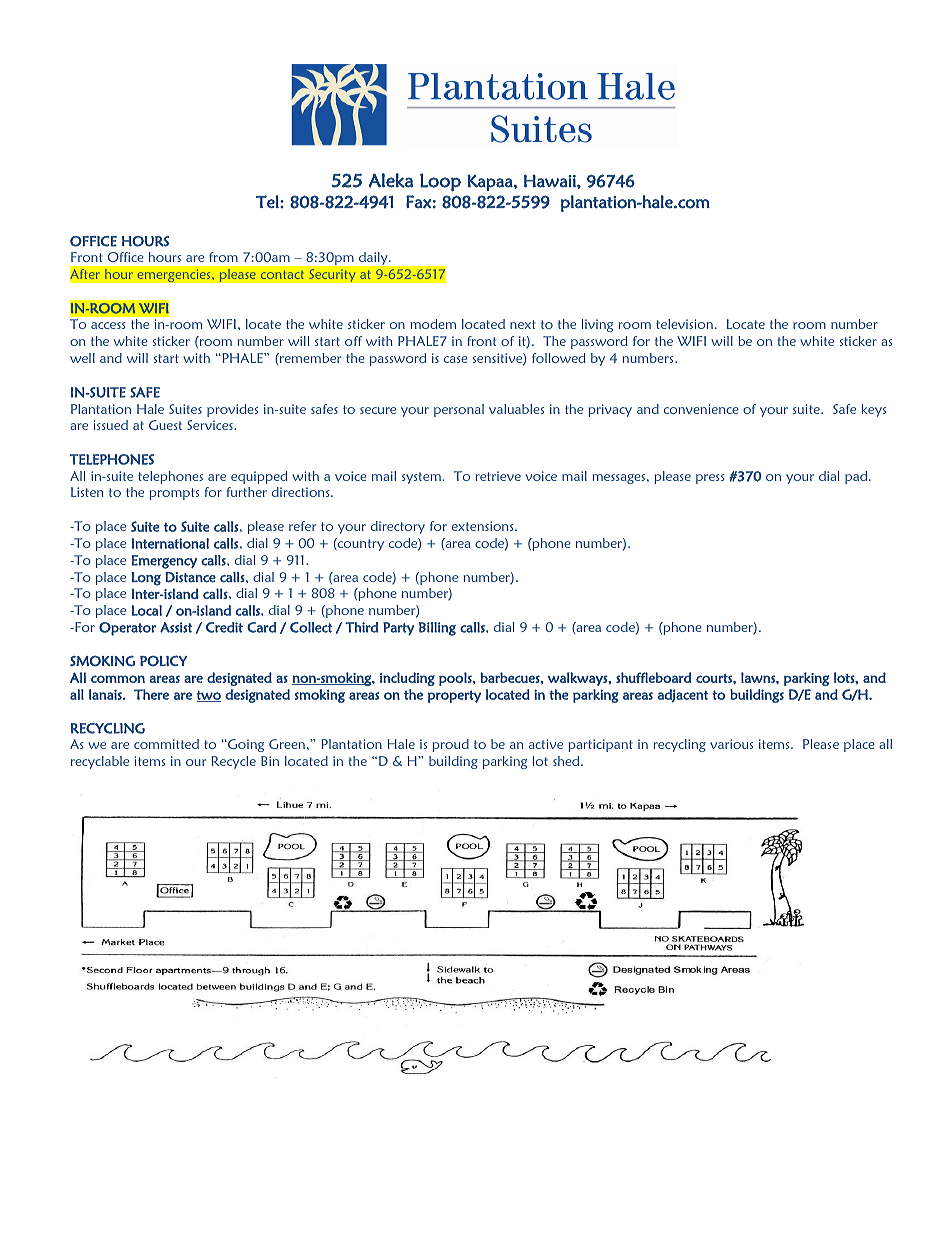 The image size is (952, 1233). What do you see at coordinates (551, 181) in the page?
I see `Hawaii` at bounding box center [551, 181].
